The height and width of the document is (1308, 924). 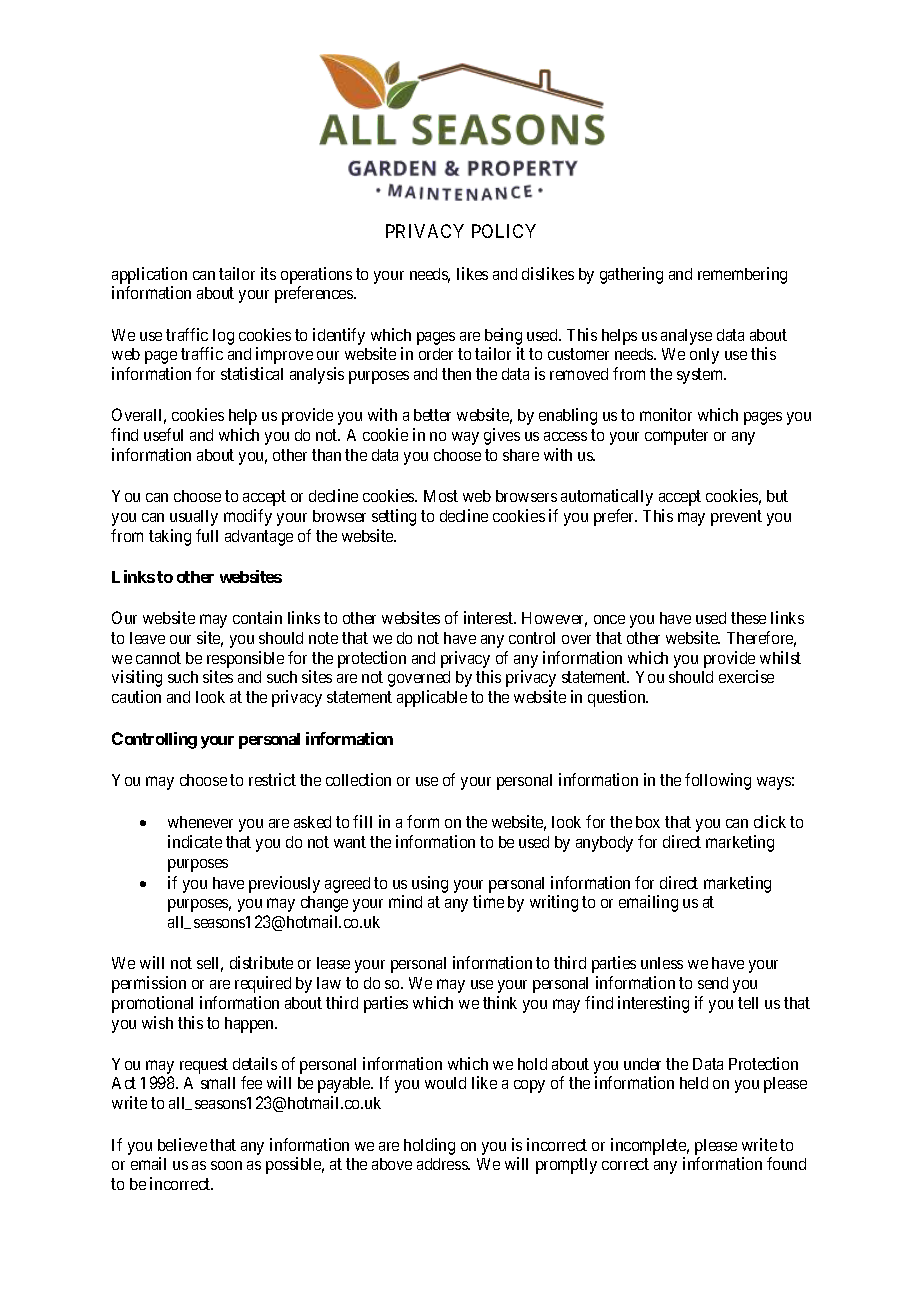 I want to click on using, so click(x=430, y=884).
